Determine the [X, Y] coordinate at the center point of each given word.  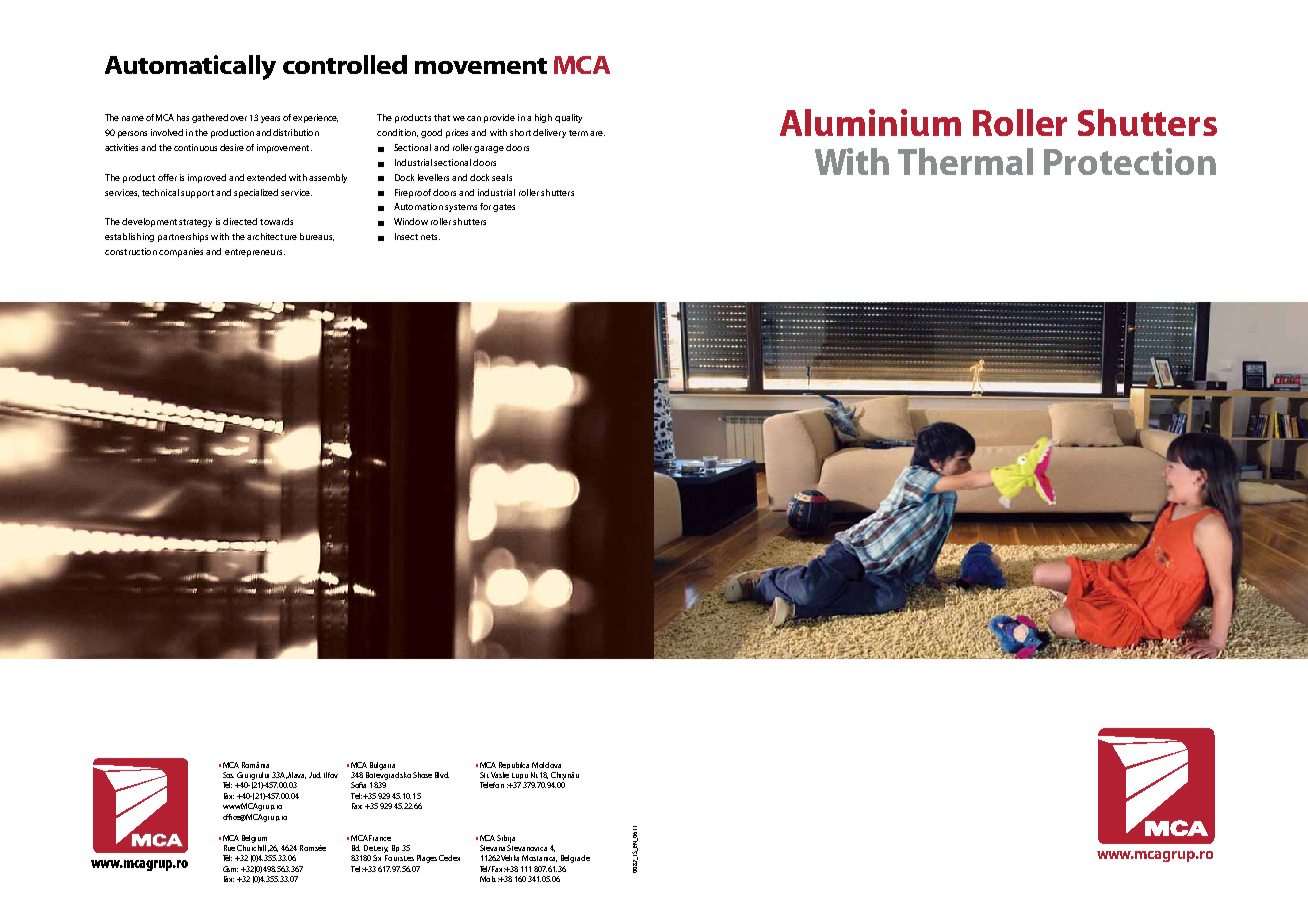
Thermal [965, 161]
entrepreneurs [255, 253]
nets [430, 237]
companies [181, 252]
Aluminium [870, 122]
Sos [228, 775]
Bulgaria [382, 766]
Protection [1130, 161]
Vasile [500, 775]
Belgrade [575, 859]
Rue [229, 848]
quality [568, 118]
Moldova [546, 765]
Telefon [492, 785]
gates [504, 208]
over [238, 118]
